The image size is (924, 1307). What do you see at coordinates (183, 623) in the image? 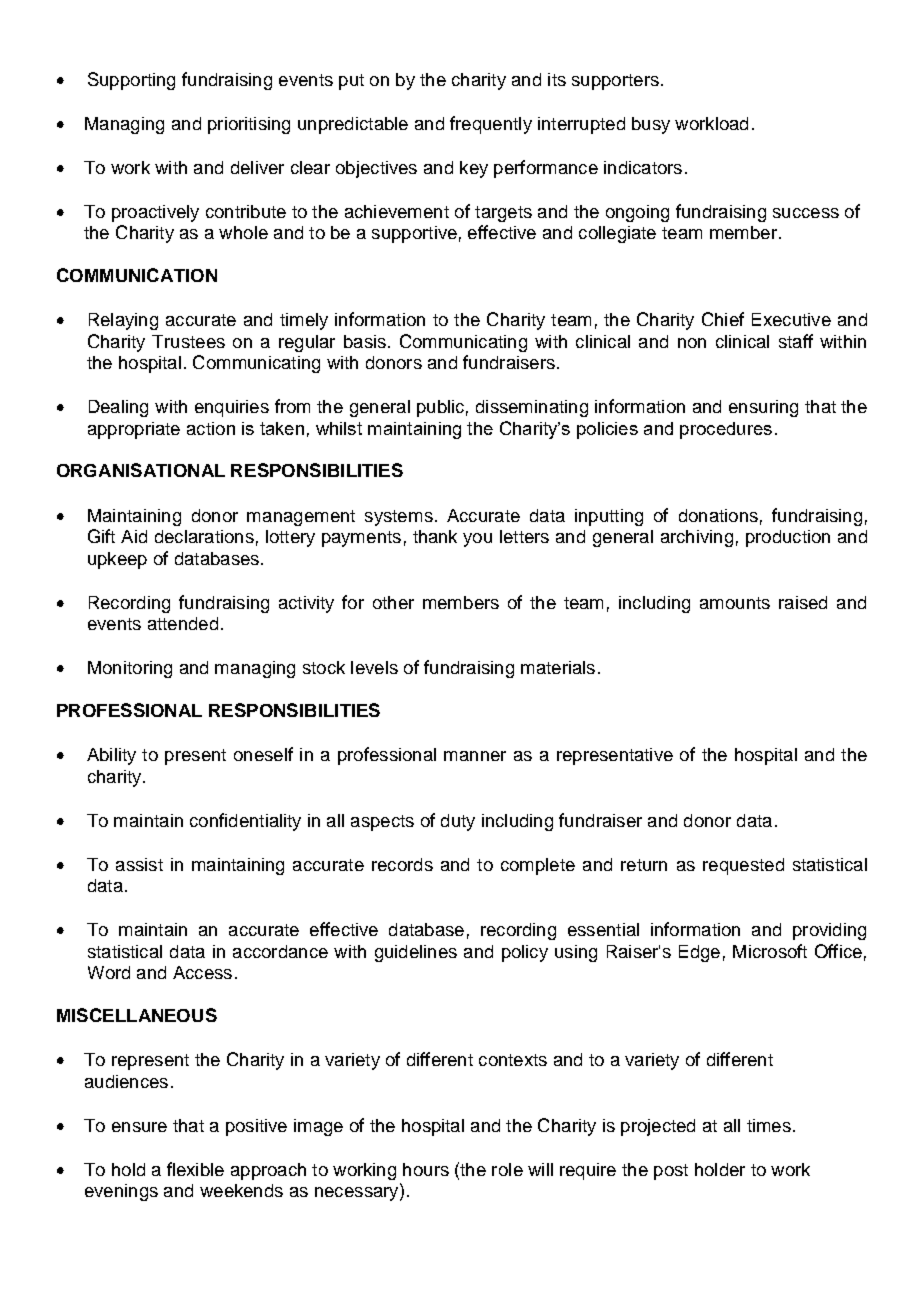
I see `attended` at bounding box center [183, 623].
